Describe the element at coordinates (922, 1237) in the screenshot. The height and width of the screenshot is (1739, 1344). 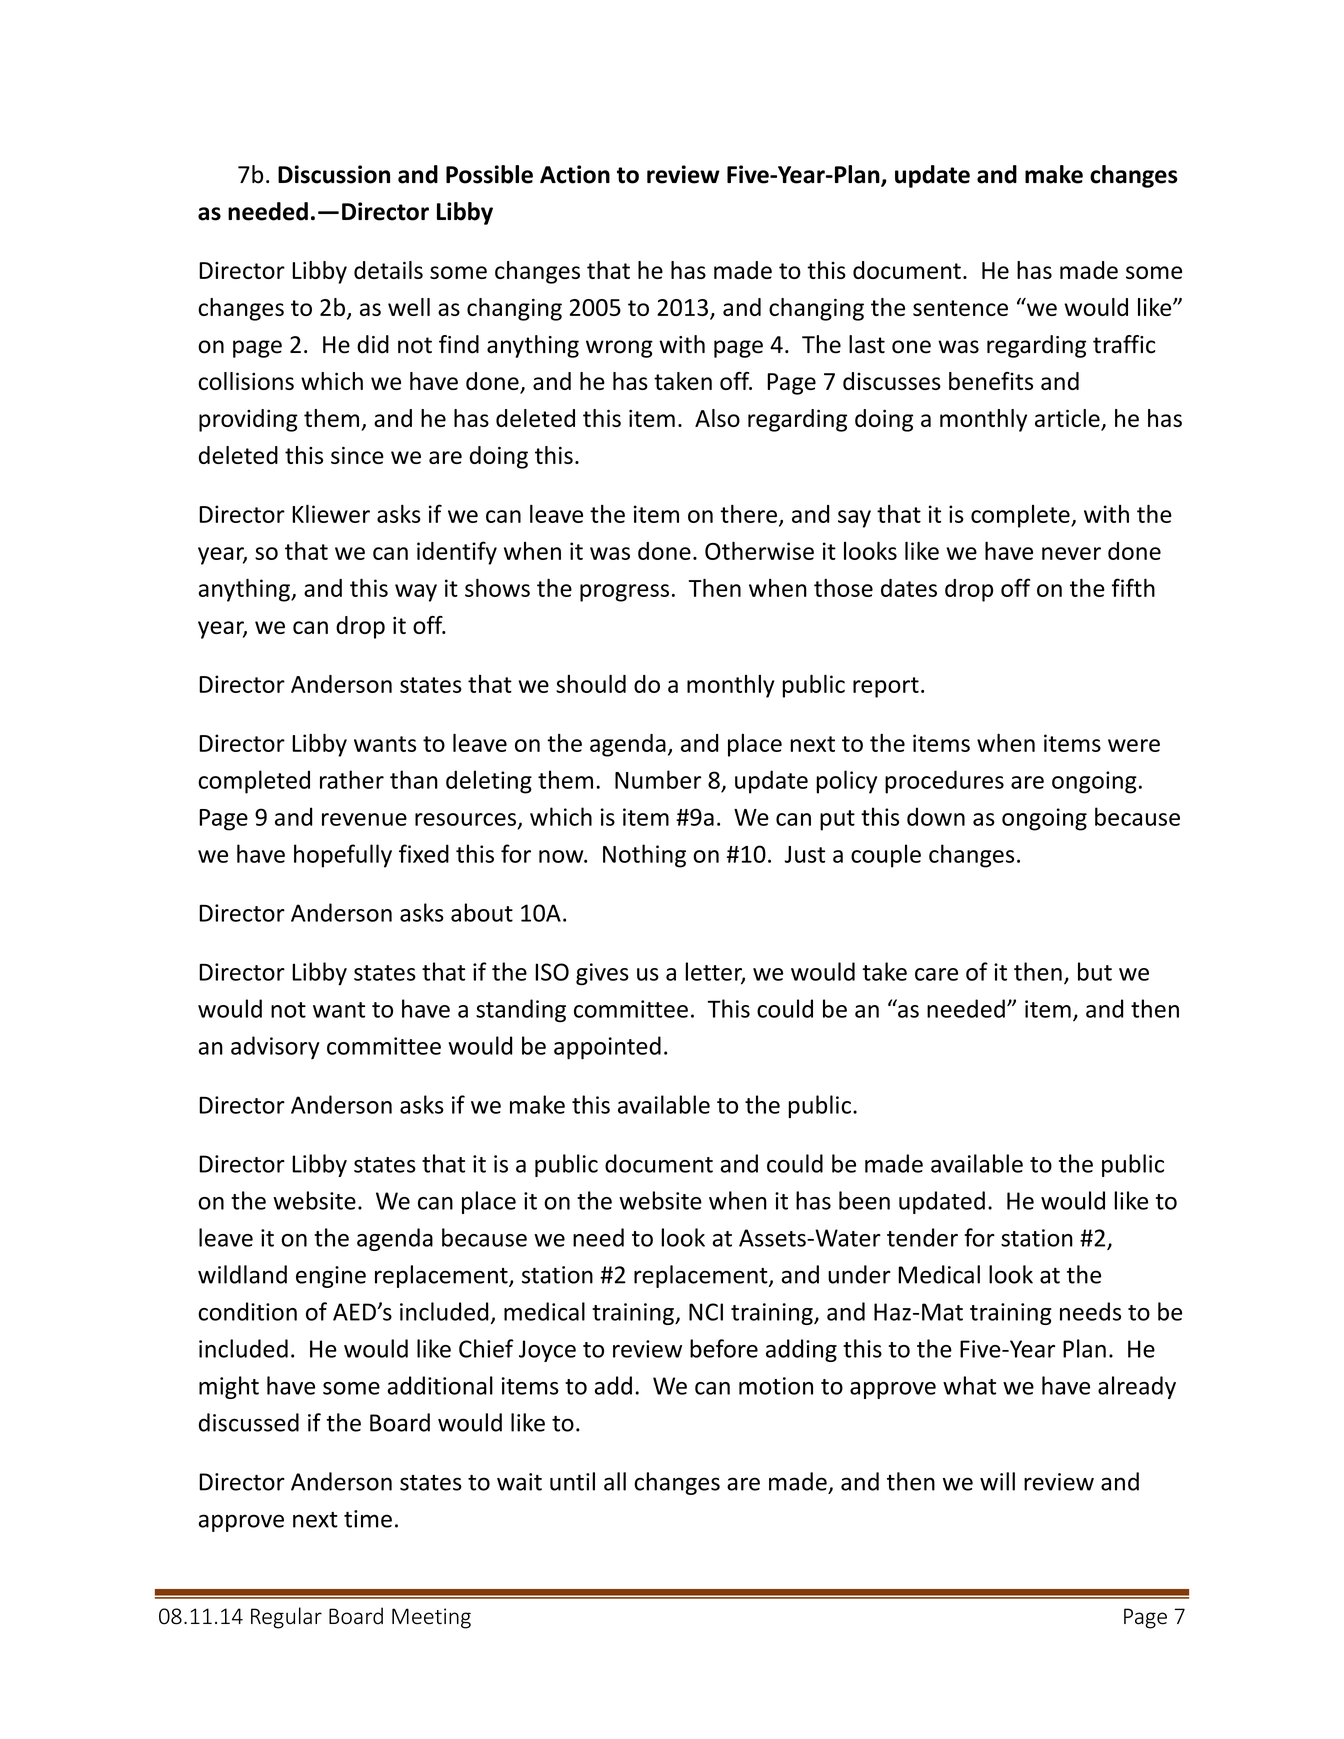
I see `tender` at that location.
